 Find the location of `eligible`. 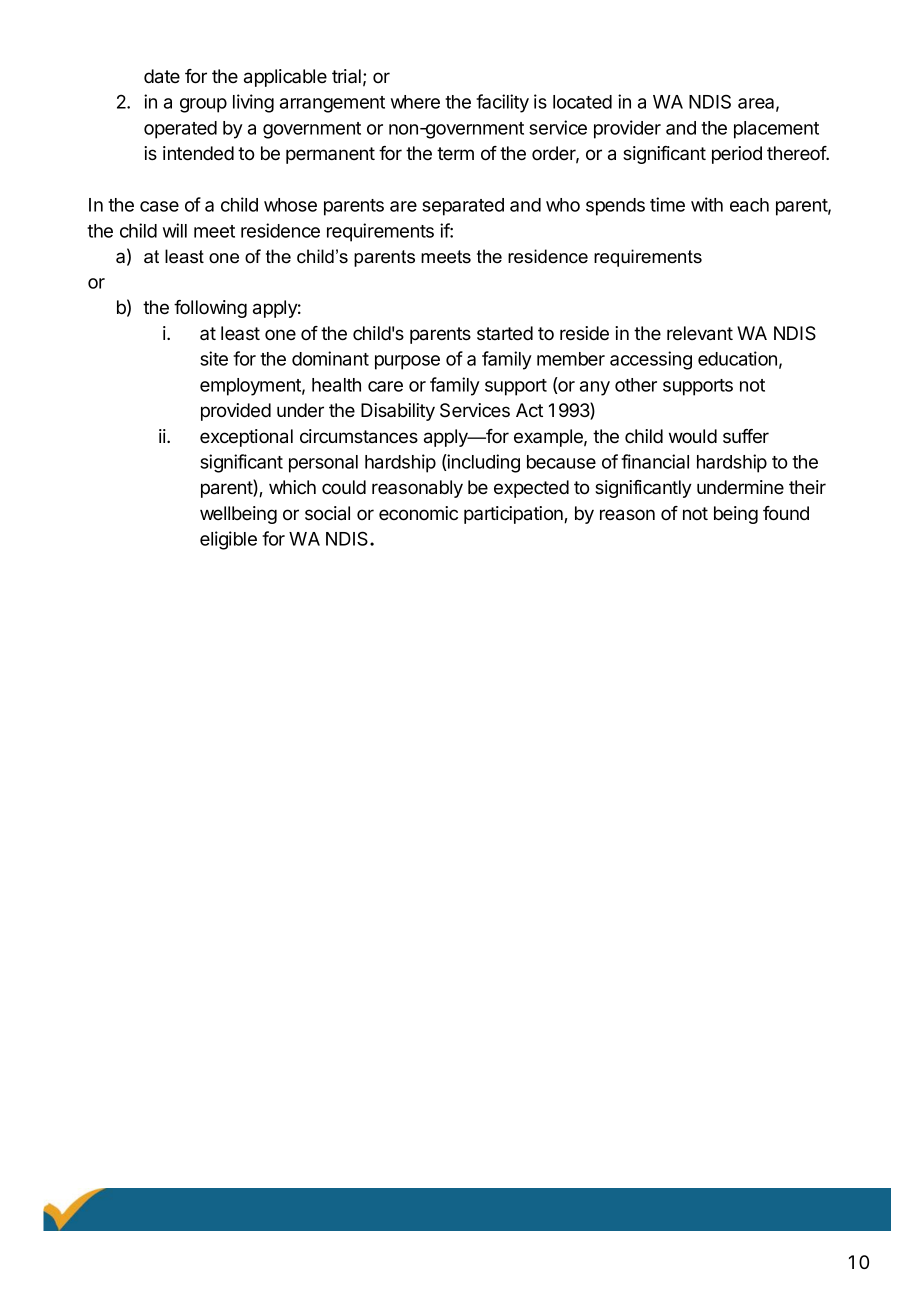

eligible is located at coordinates (228, 540).
